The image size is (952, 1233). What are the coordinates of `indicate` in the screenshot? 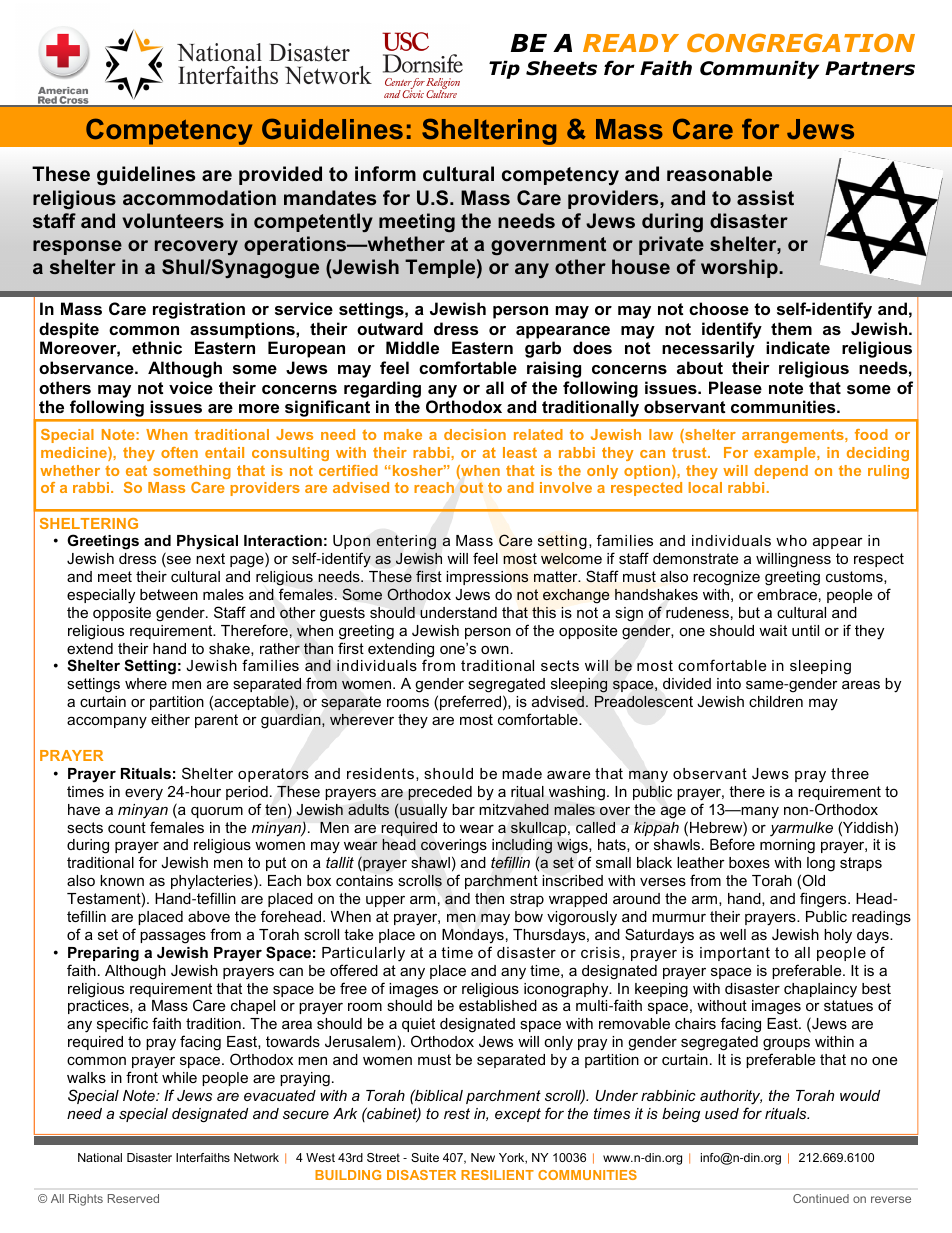 It's located at (798, 347).
